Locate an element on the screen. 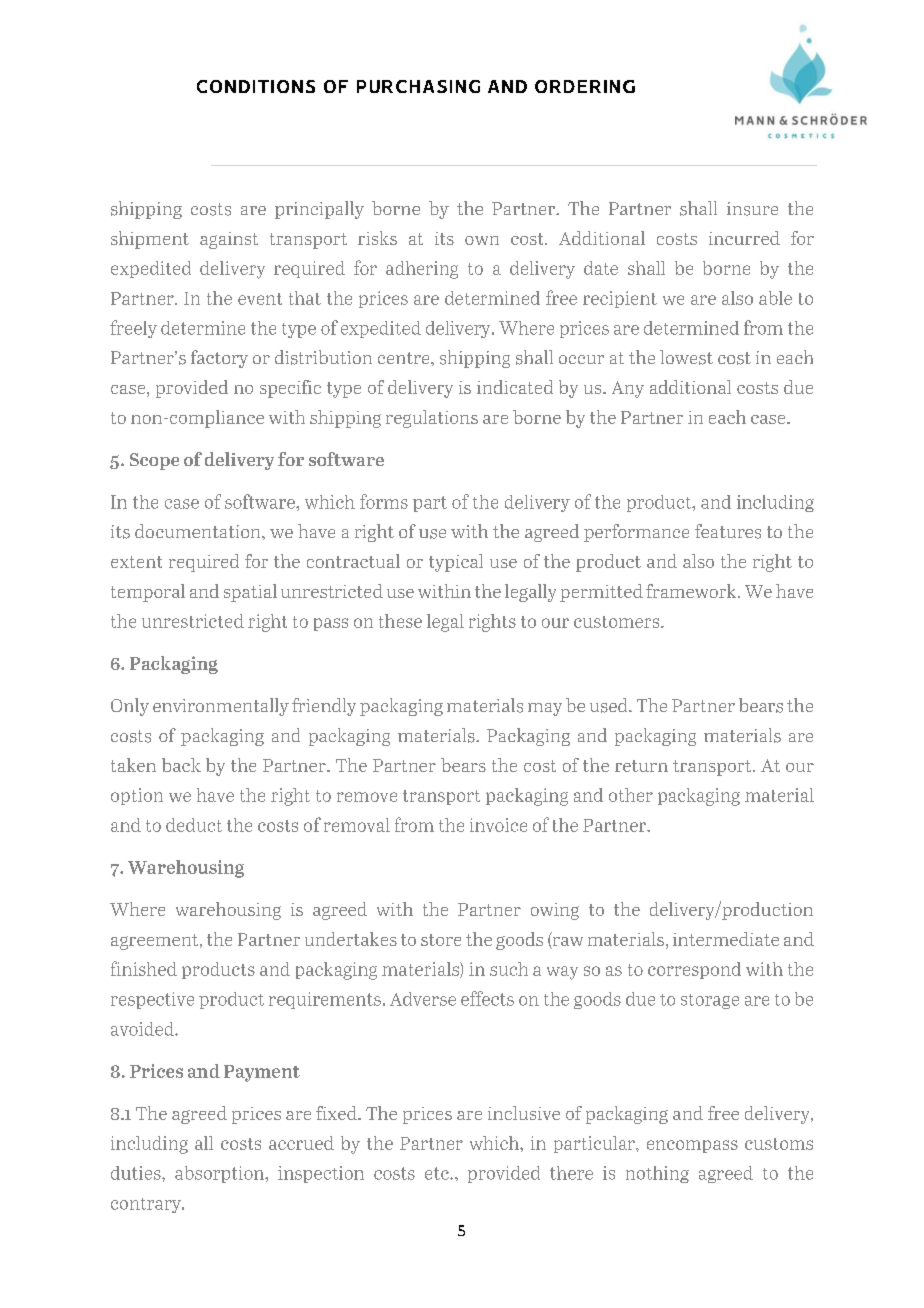  etc is located at coordinates (438, 1173).
